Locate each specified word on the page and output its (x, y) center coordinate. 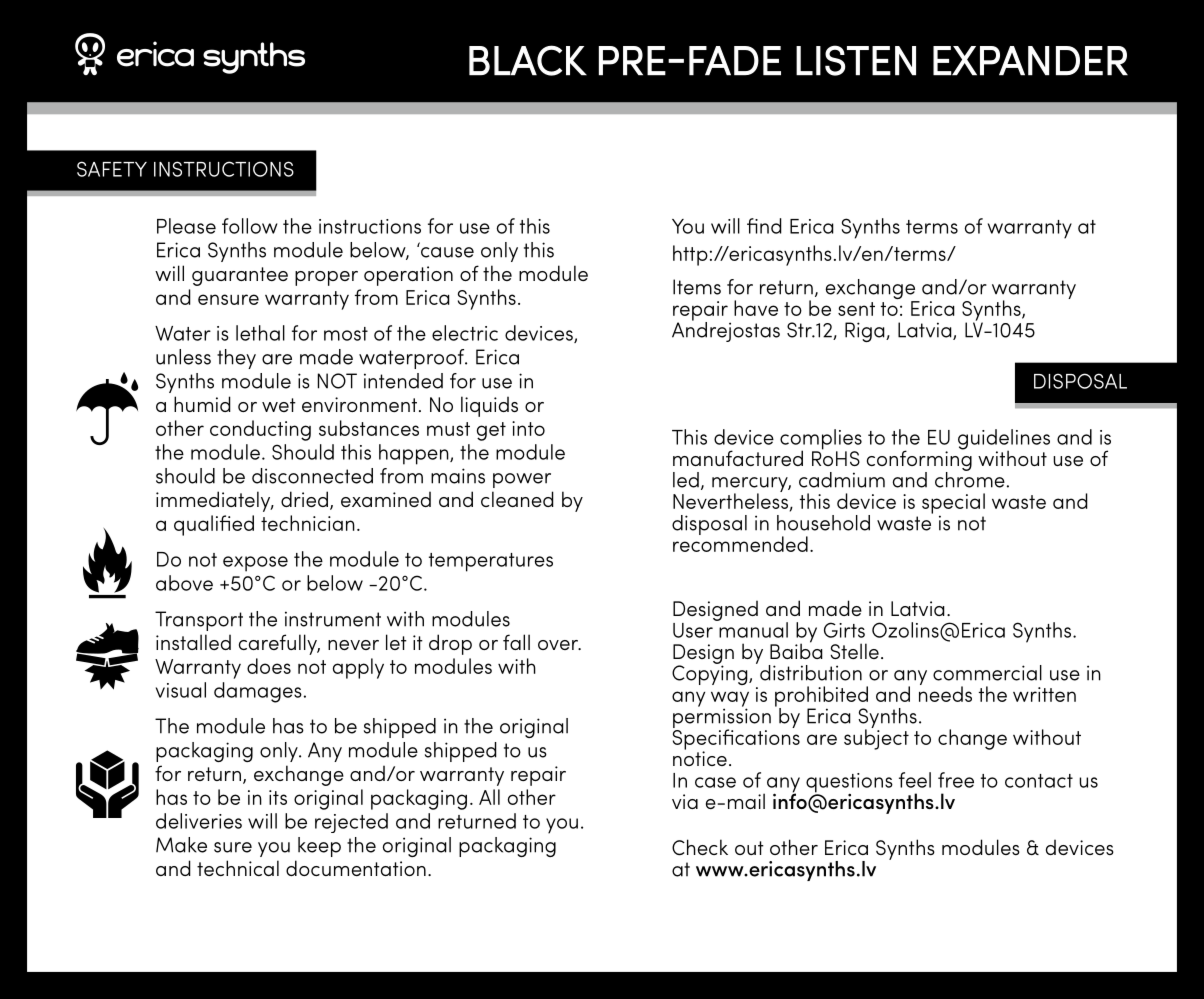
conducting (260, 430)
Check (700, 847)
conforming (919, 460)
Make (181, 845)
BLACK (528, 60)
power (522, 480)
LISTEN (856, 60)
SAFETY (112, 169)
